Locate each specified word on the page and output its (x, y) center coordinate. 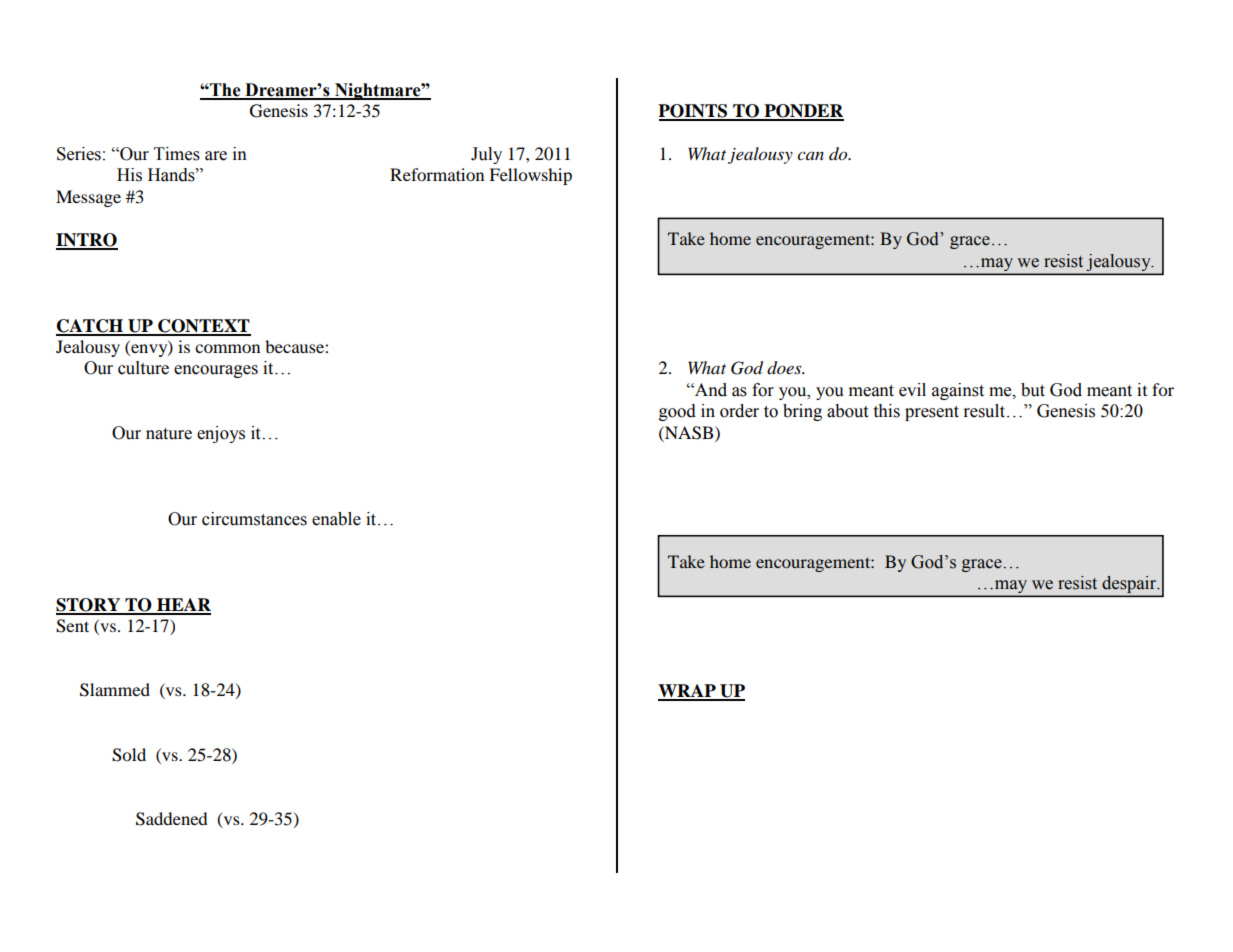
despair (1131, 584)
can (810, 155)
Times (177, 154)
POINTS (694, 112)
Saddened (172, 819)
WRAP (688, 692)
